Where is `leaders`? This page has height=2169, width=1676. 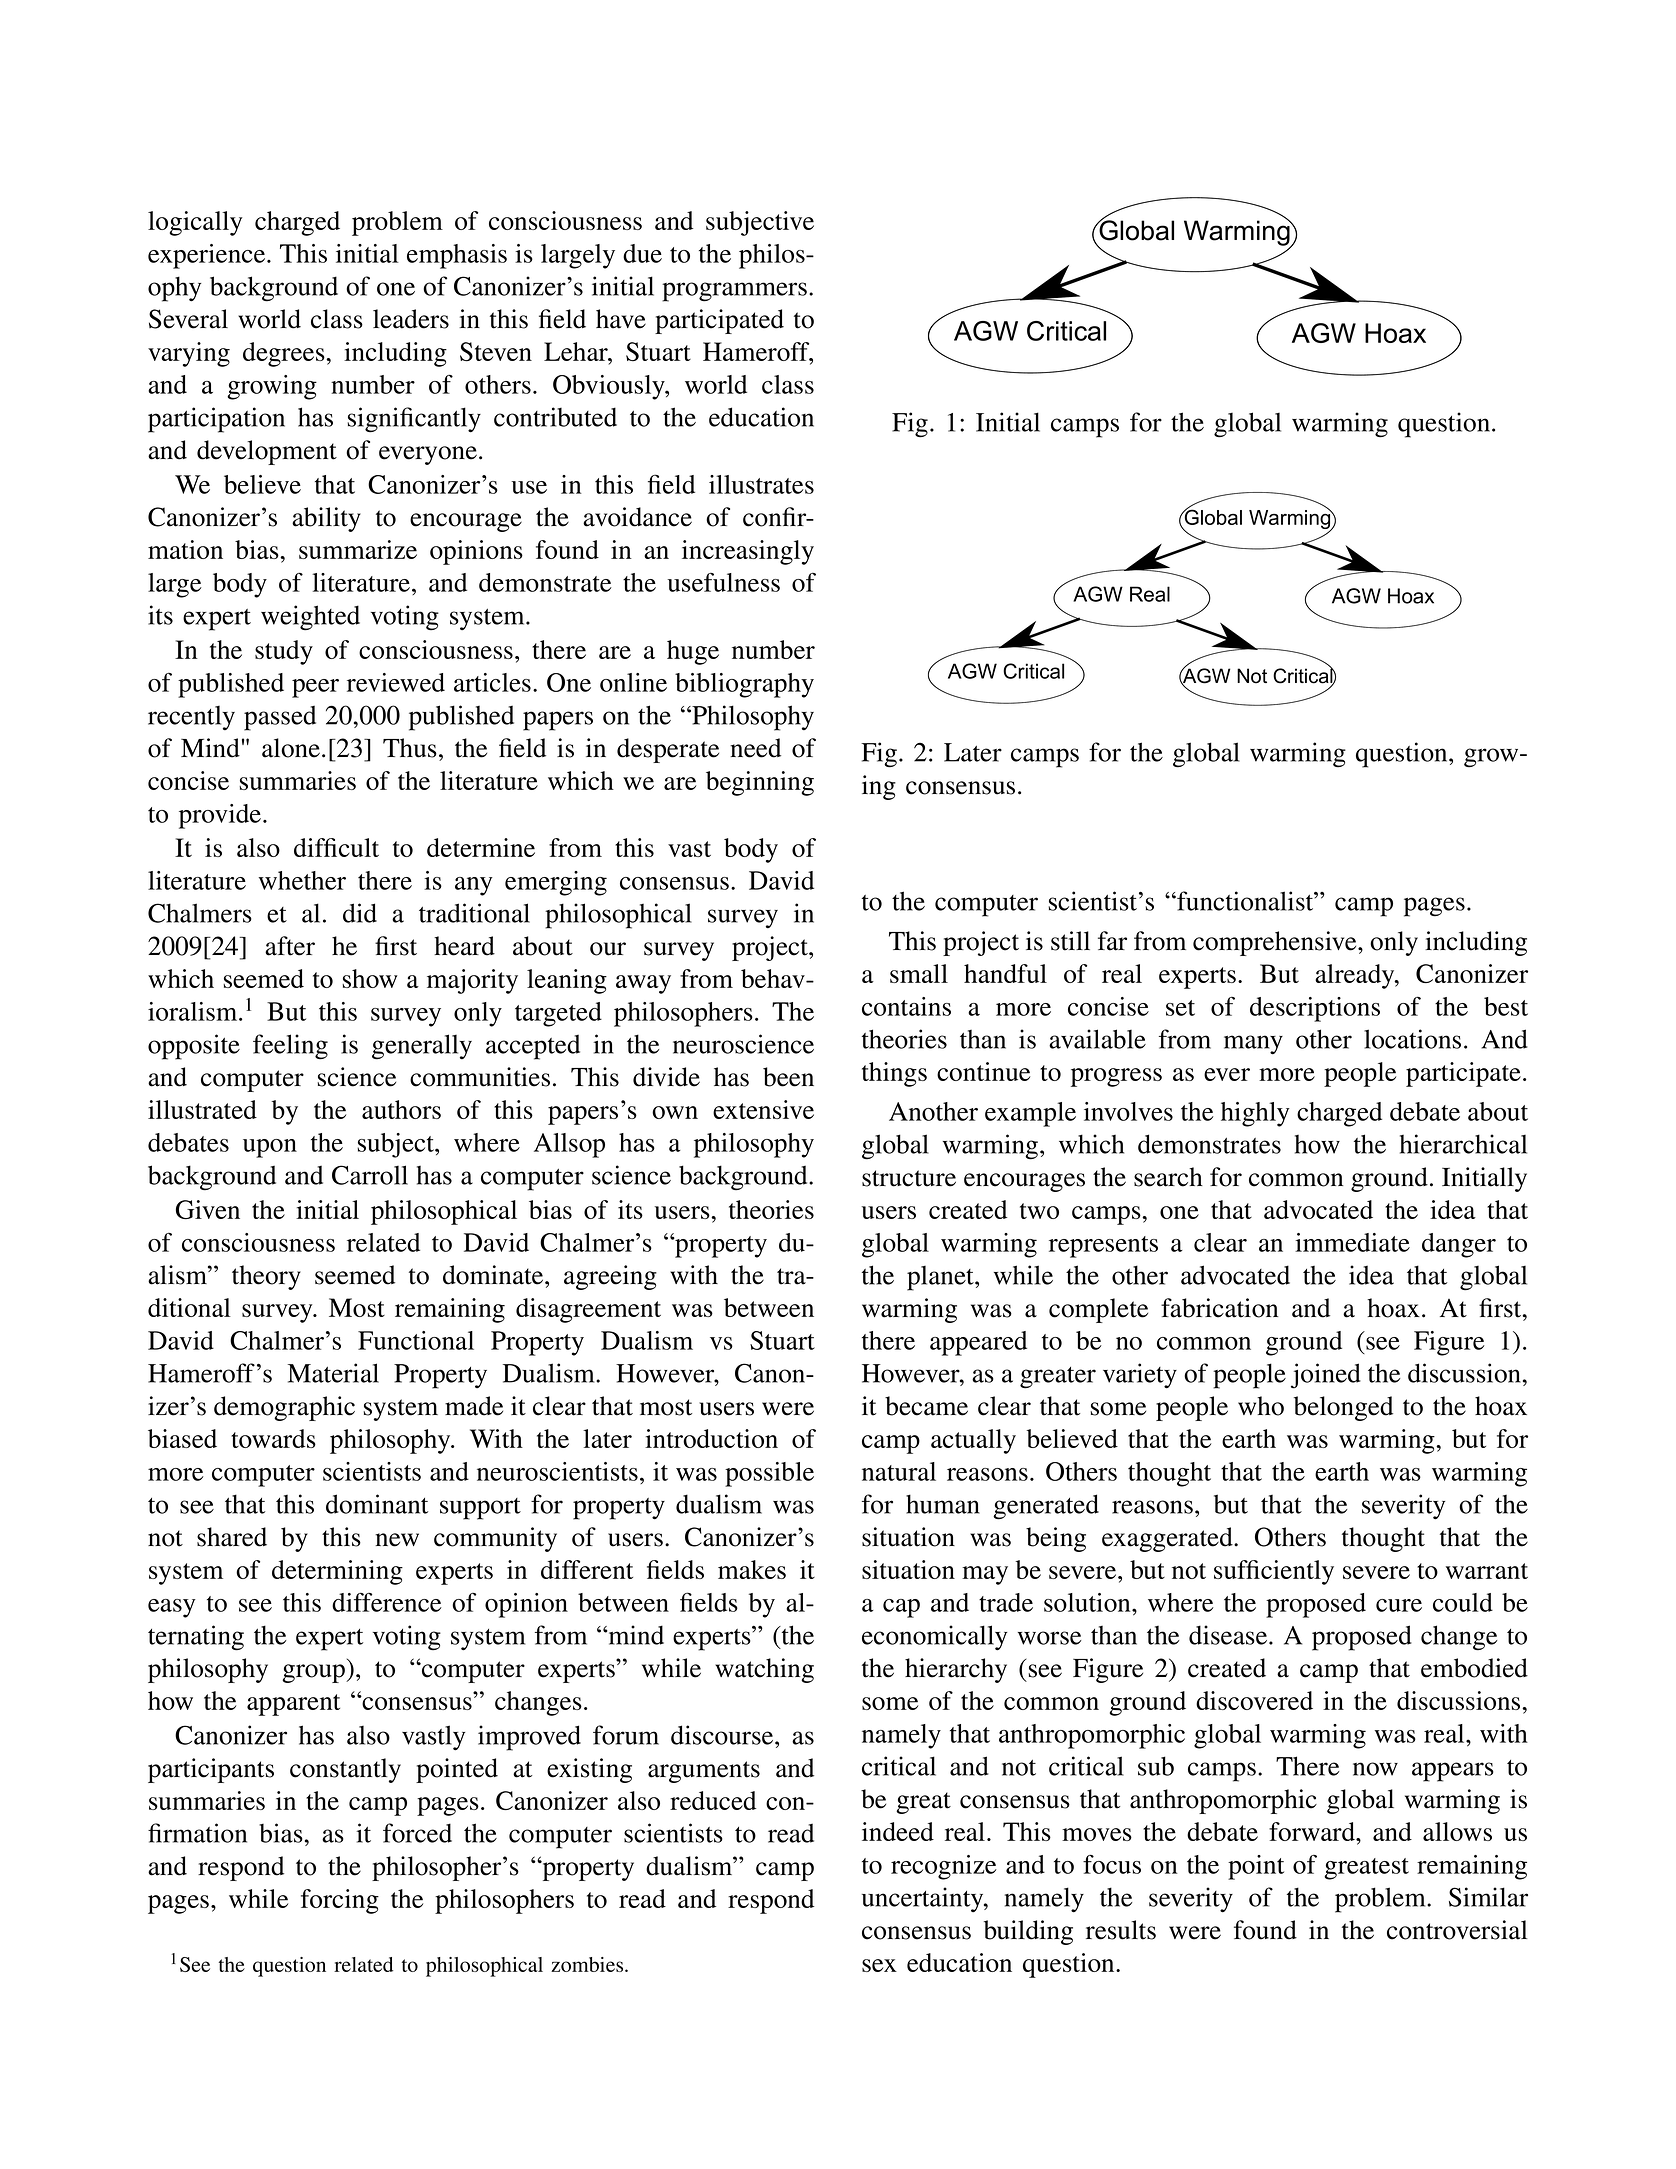 leaders is located at coordinates (411, 319).
